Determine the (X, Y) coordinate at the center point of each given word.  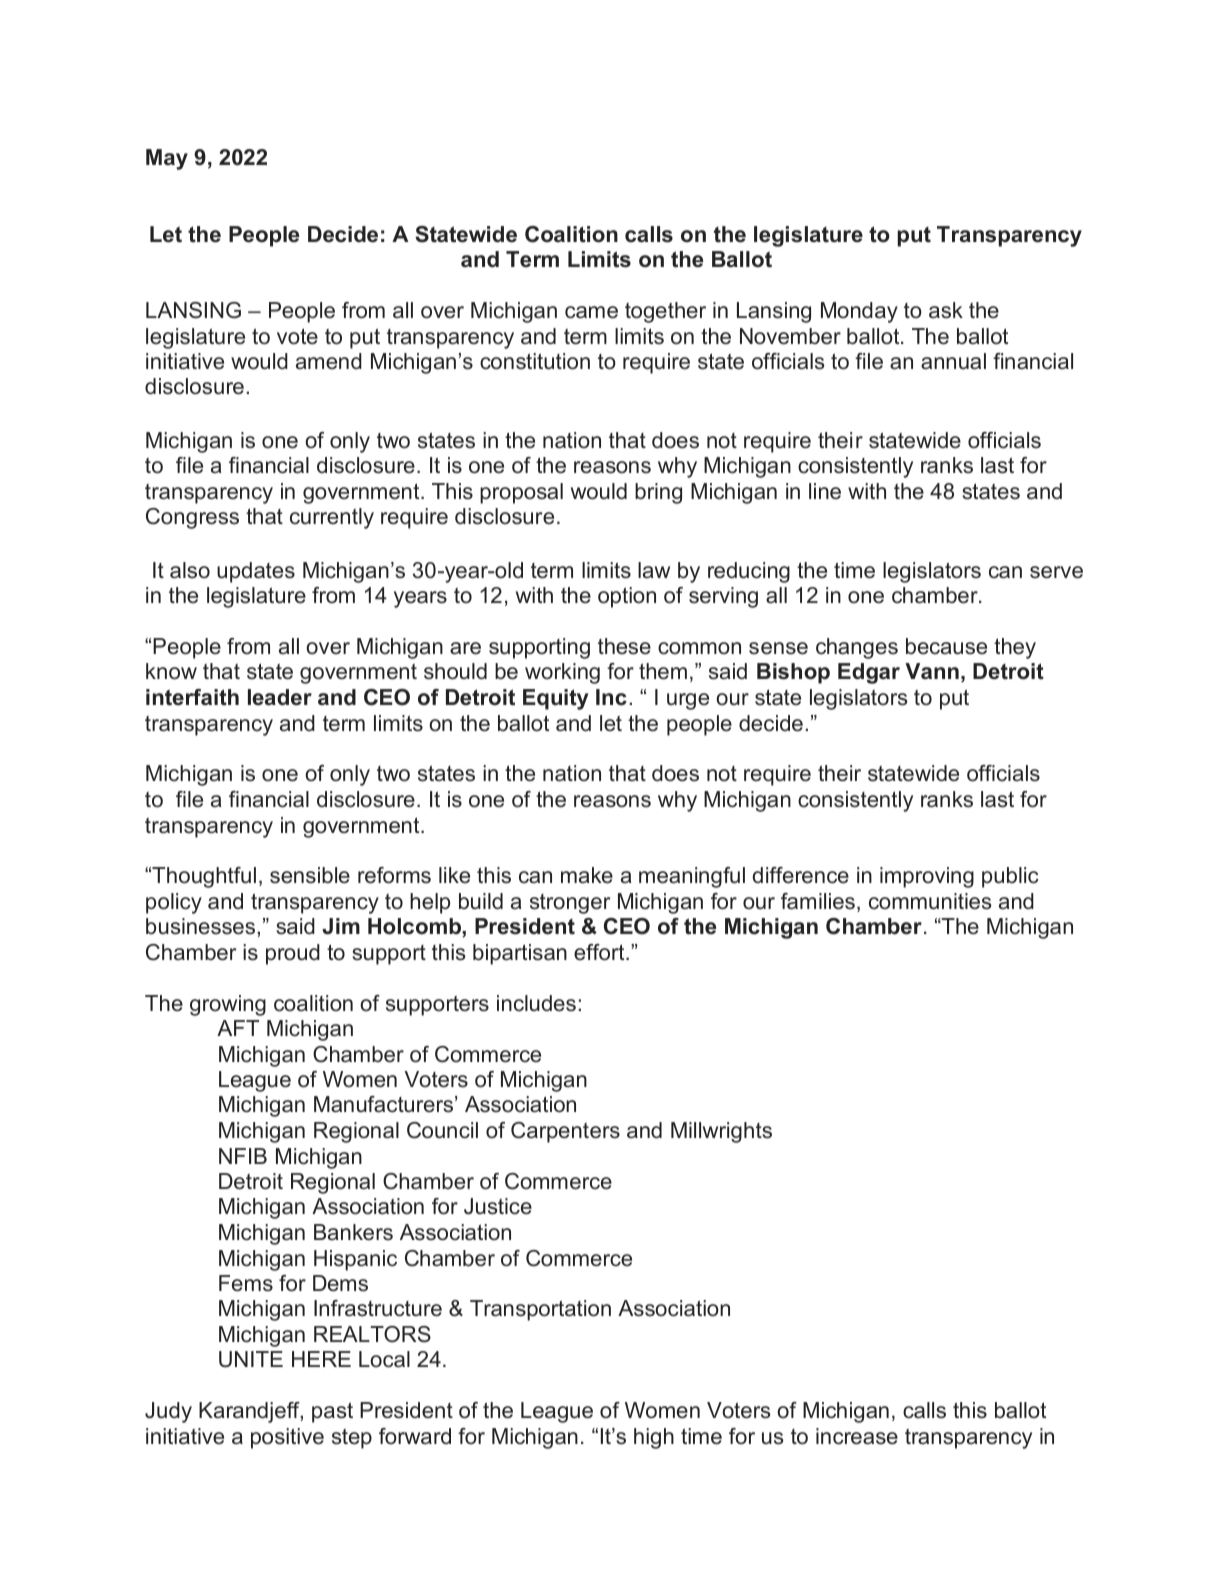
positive (287, 1438)
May (167, 159)
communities (930, 901)
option (627, 597)
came (591, 312)
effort (600, 952)
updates (256, 572)
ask (946, 310)
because (946, 646)
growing (228, 1005)
